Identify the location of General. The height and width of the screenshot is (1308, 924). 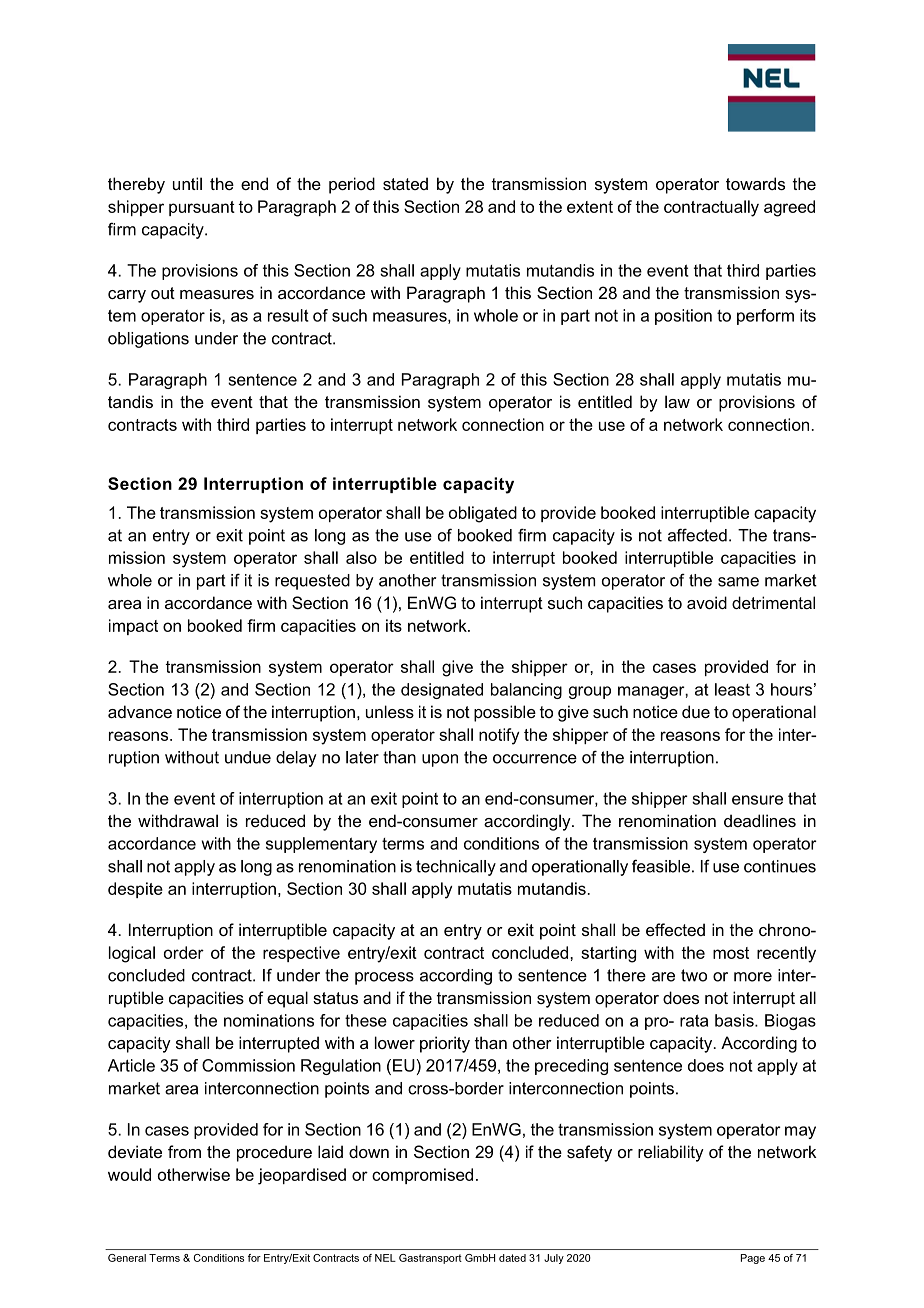
(127, 1258).
